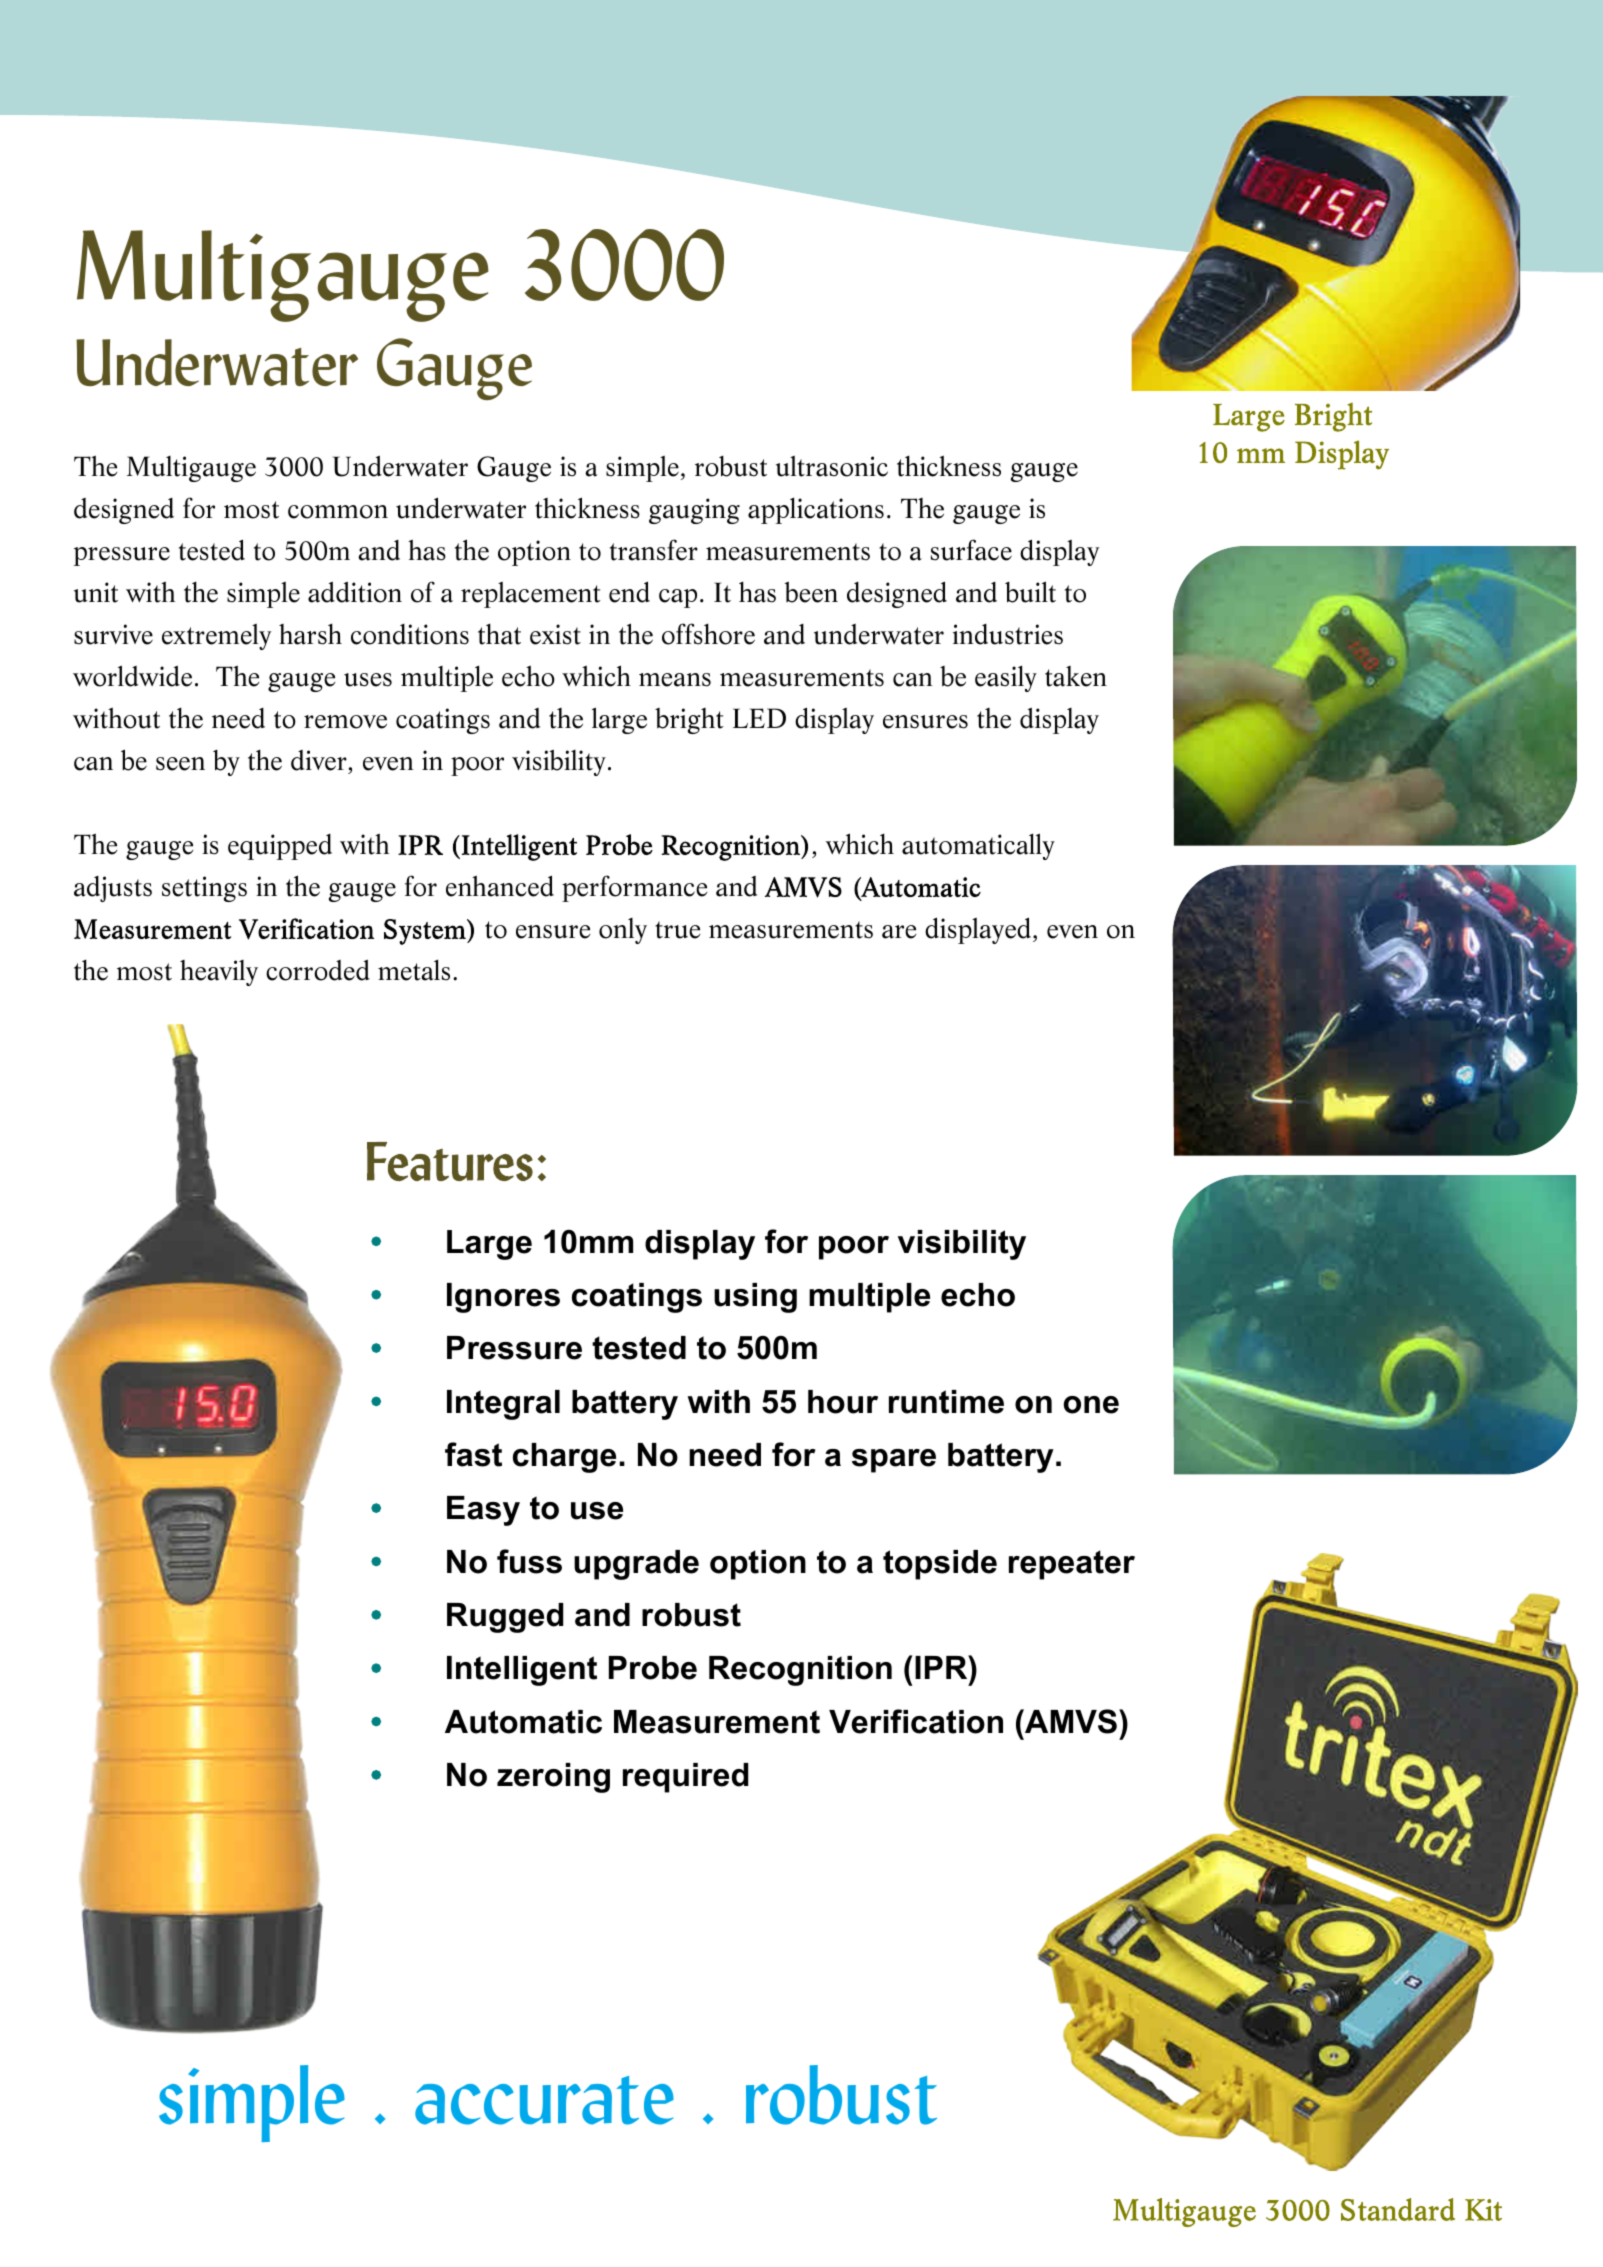 The image size is (1603, 2267). I want to click on Ignores, so click(503, 1298).
